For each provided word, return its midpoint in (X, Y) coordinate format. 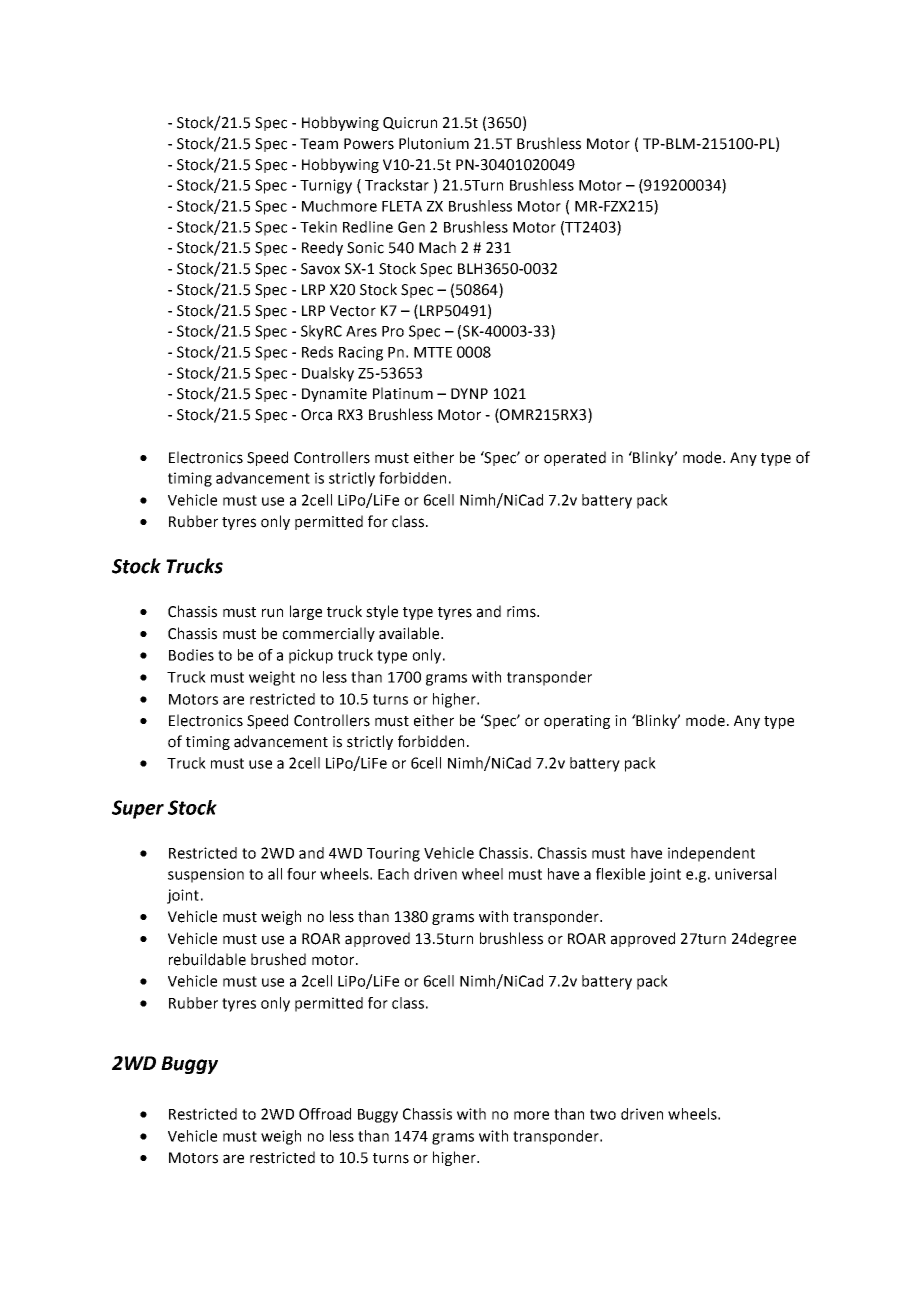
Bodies (191, 655)
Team (319, 144)
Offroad (325, 1114)
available (410, 633)
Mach (437, 247)
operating (577, 722)
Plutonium (434, 143)
